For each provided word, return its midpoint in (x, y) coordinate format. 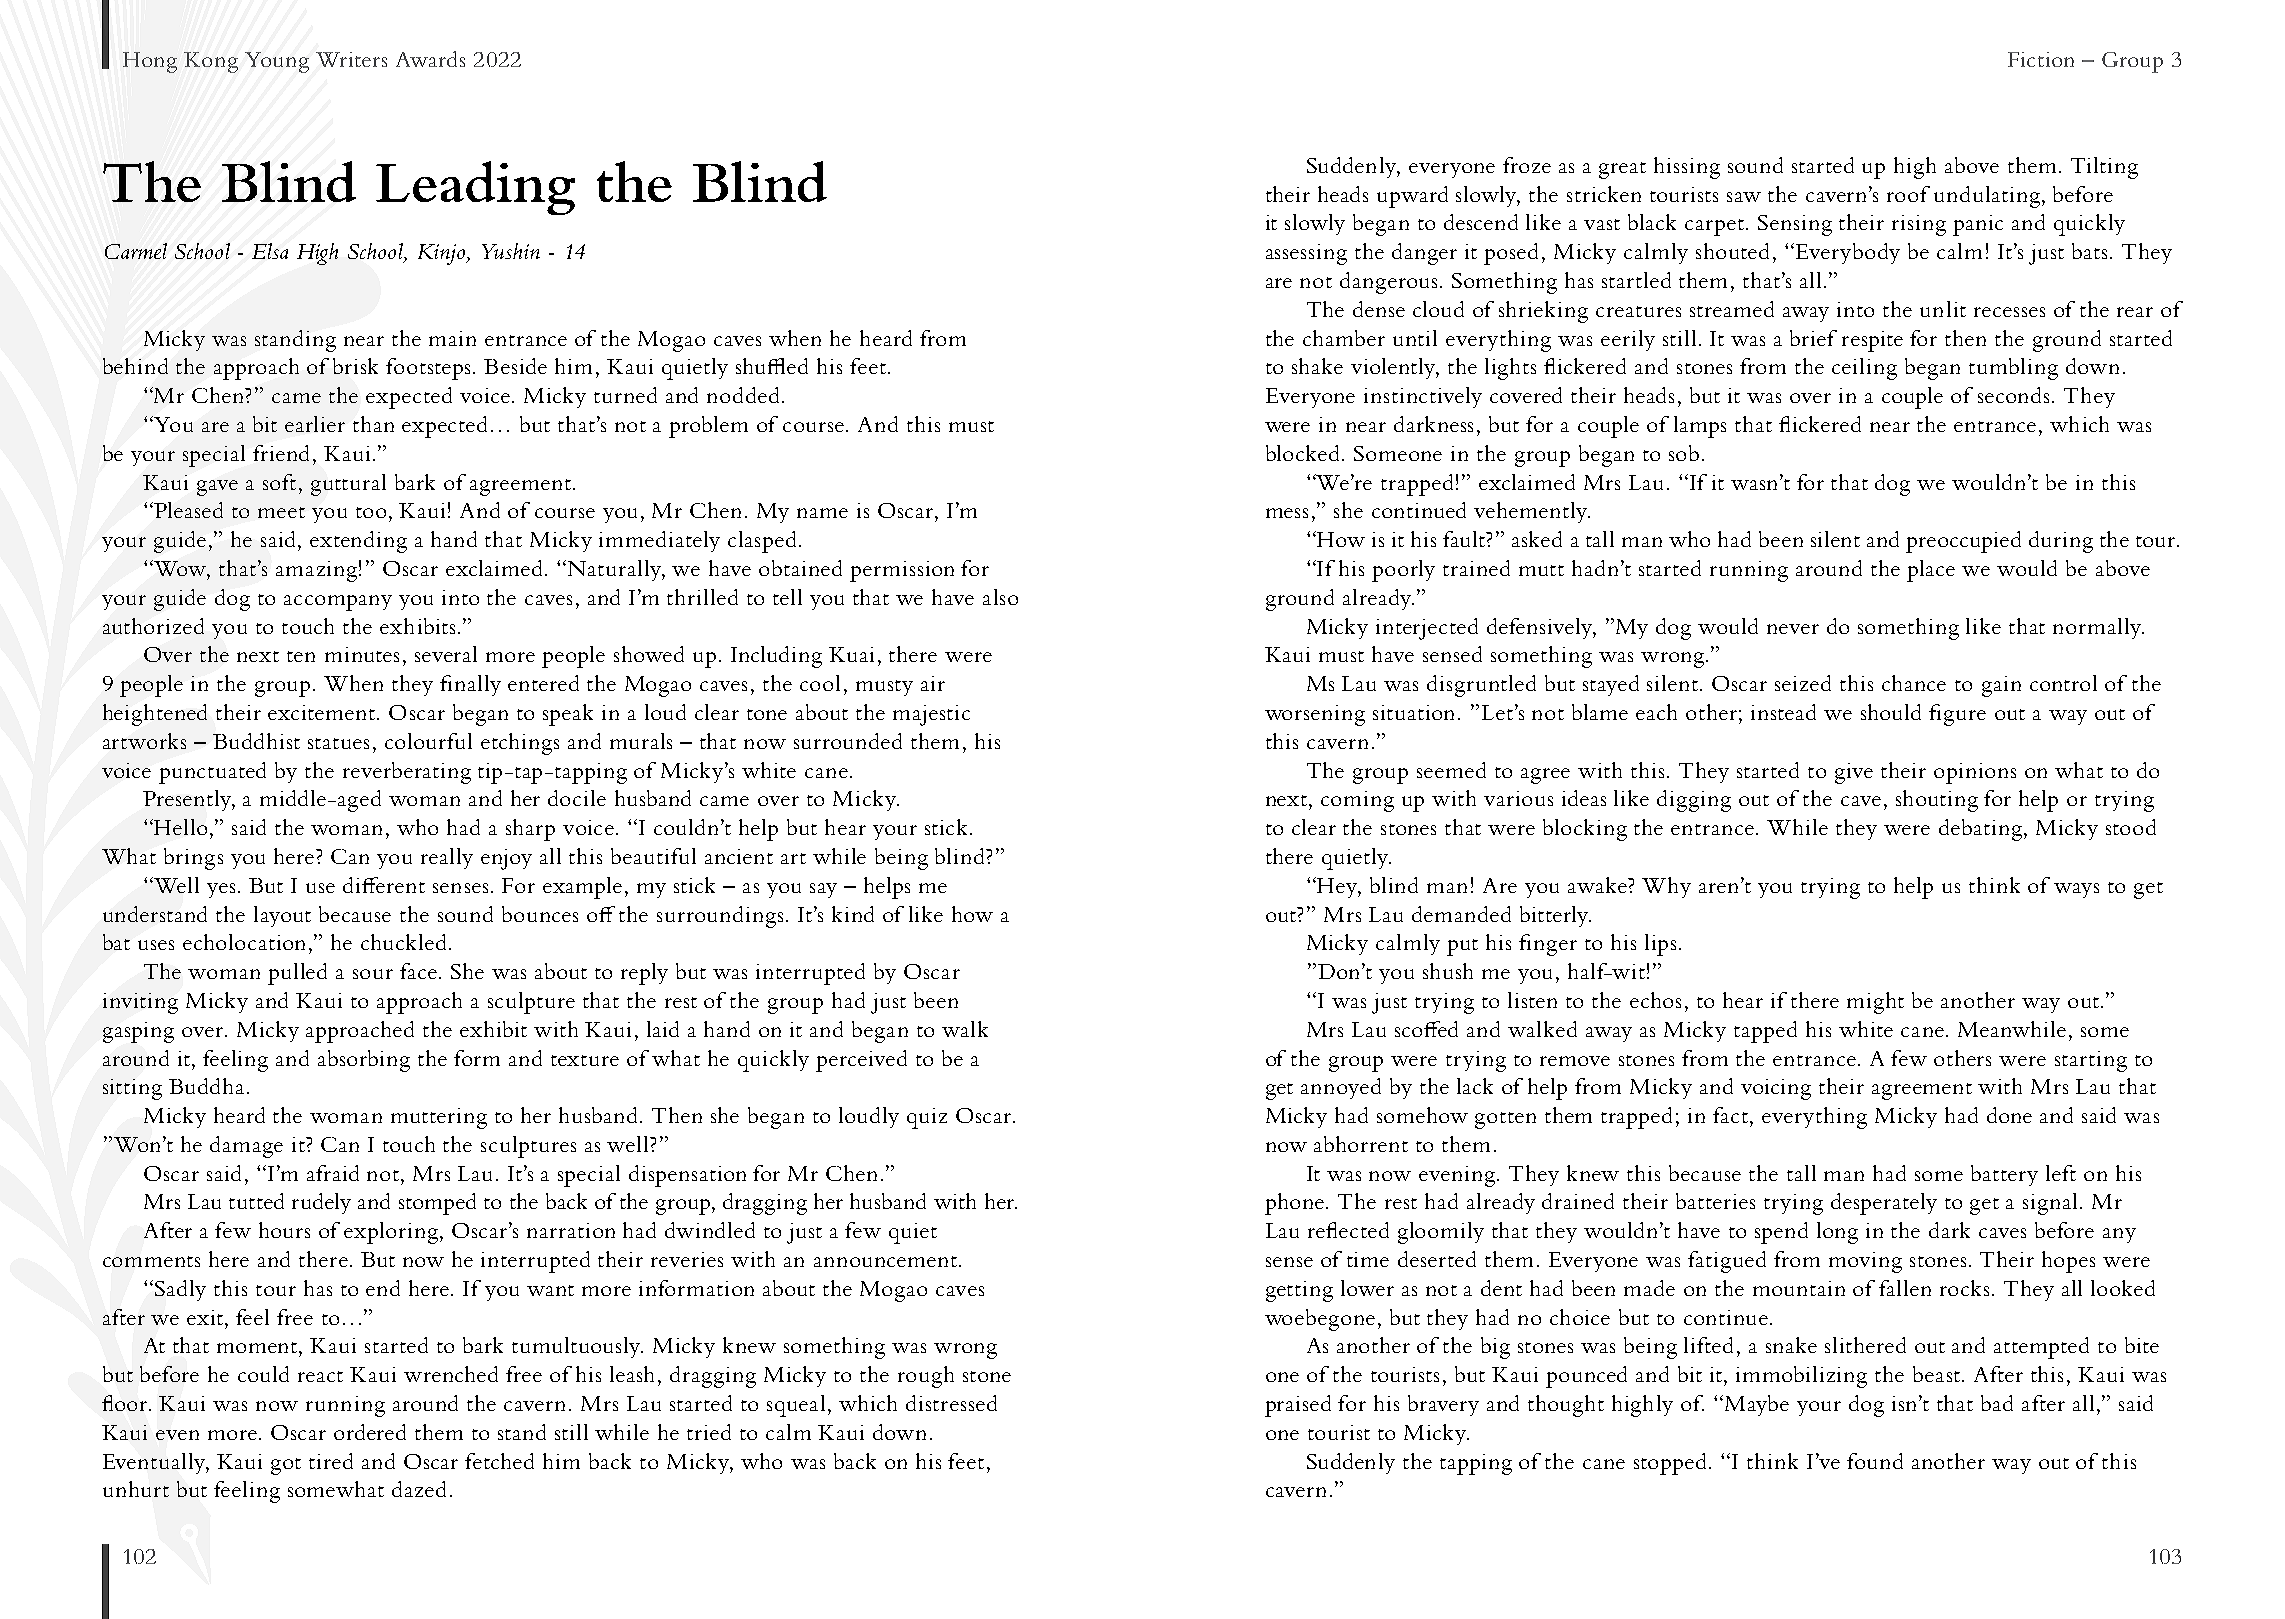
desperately (1884, 1204)
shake (1317, 366)
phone (1296, 1204)
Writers (351, 59)
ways (2076, 890)
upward (1412, 197)
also (1000, 597)
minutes (362, 654)
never (1793, 629)
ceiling (1864, 369)
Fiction (2041, 59)
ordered (370, 1432)
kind (853, 914)
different (384, 885)
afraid (333, 1173)
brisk (355, 366)
